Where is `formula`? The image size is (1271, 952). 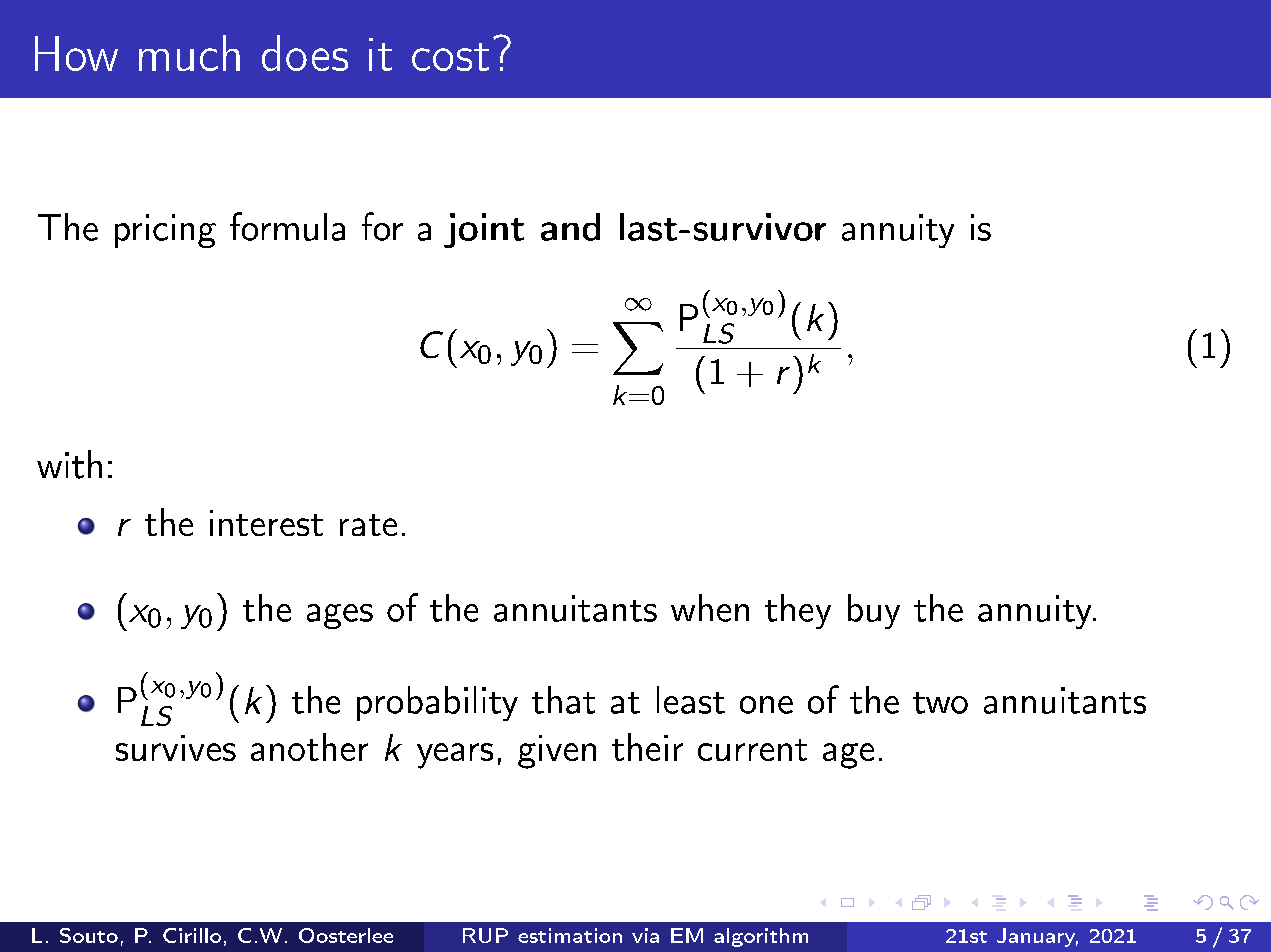 formula is located at coordinates (287, 226).
